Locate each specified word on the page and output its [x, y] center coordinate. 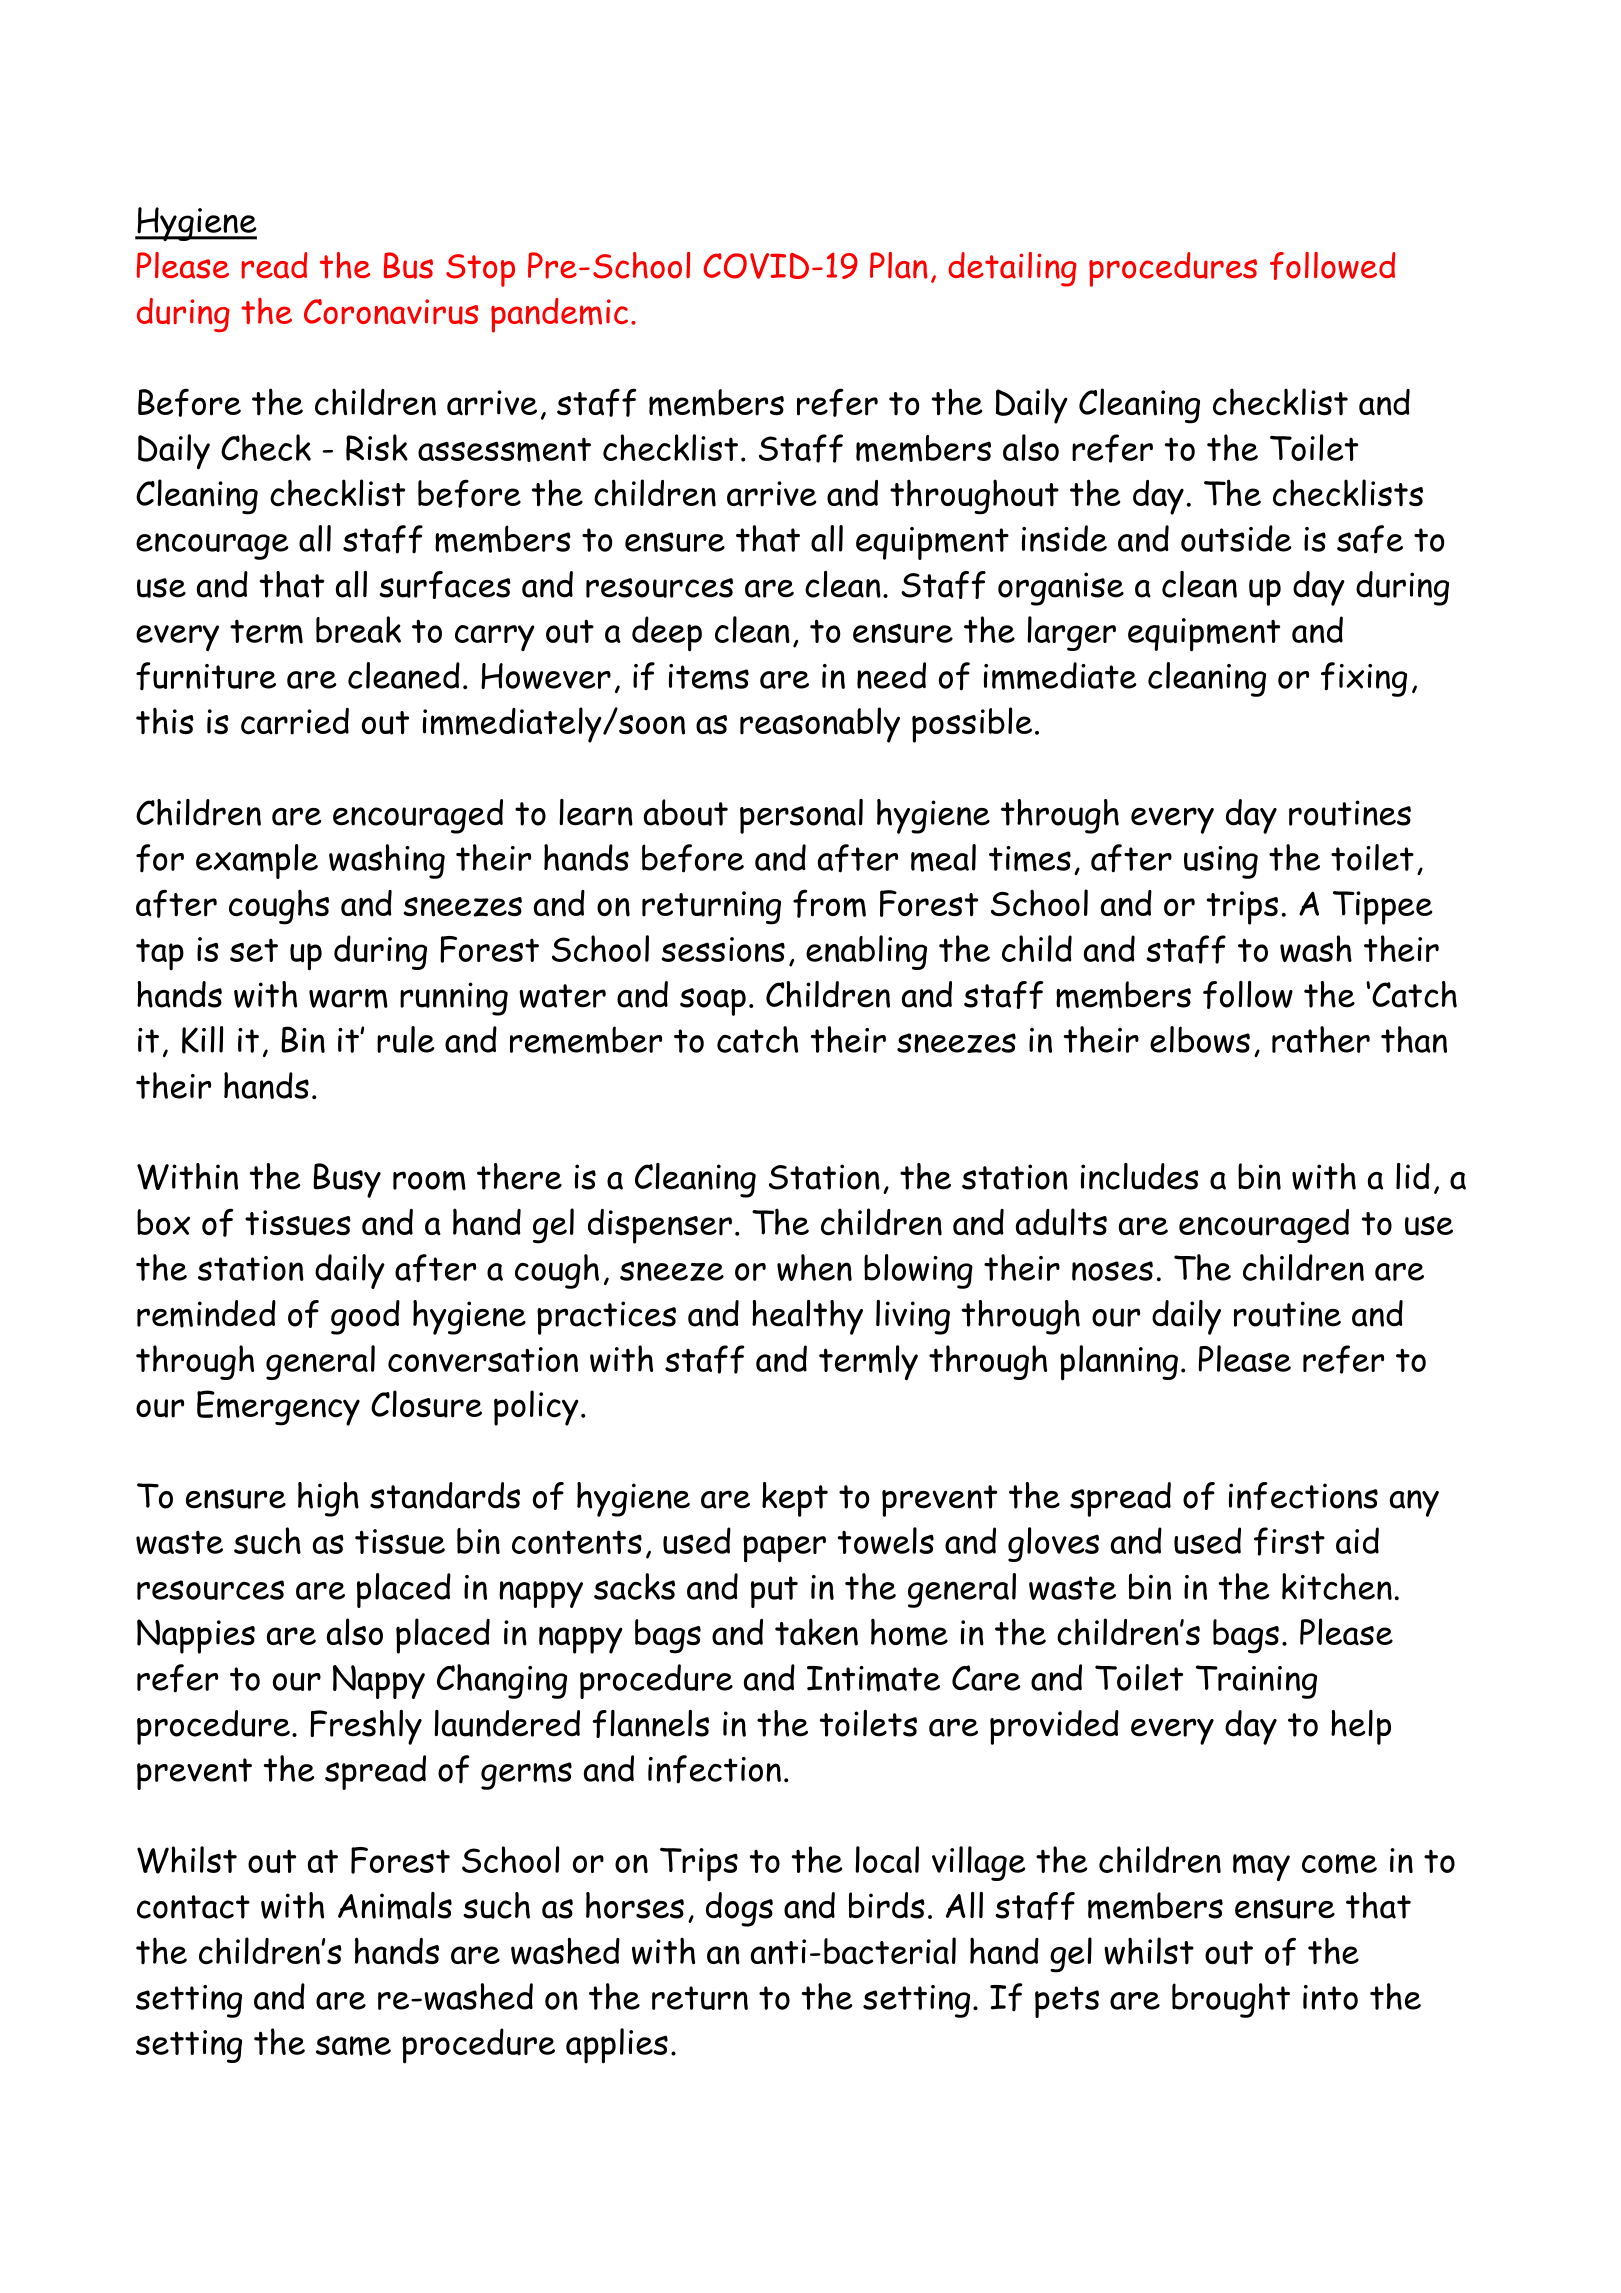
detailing [1012, 269]
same [353, 2045]
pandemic [559, 315]
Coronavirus [391, 312]
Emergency [278, 1408]
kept [795, 1499]
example [257, 861]
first [1289, 1541]
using [1221, 862]
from [829, 903]
